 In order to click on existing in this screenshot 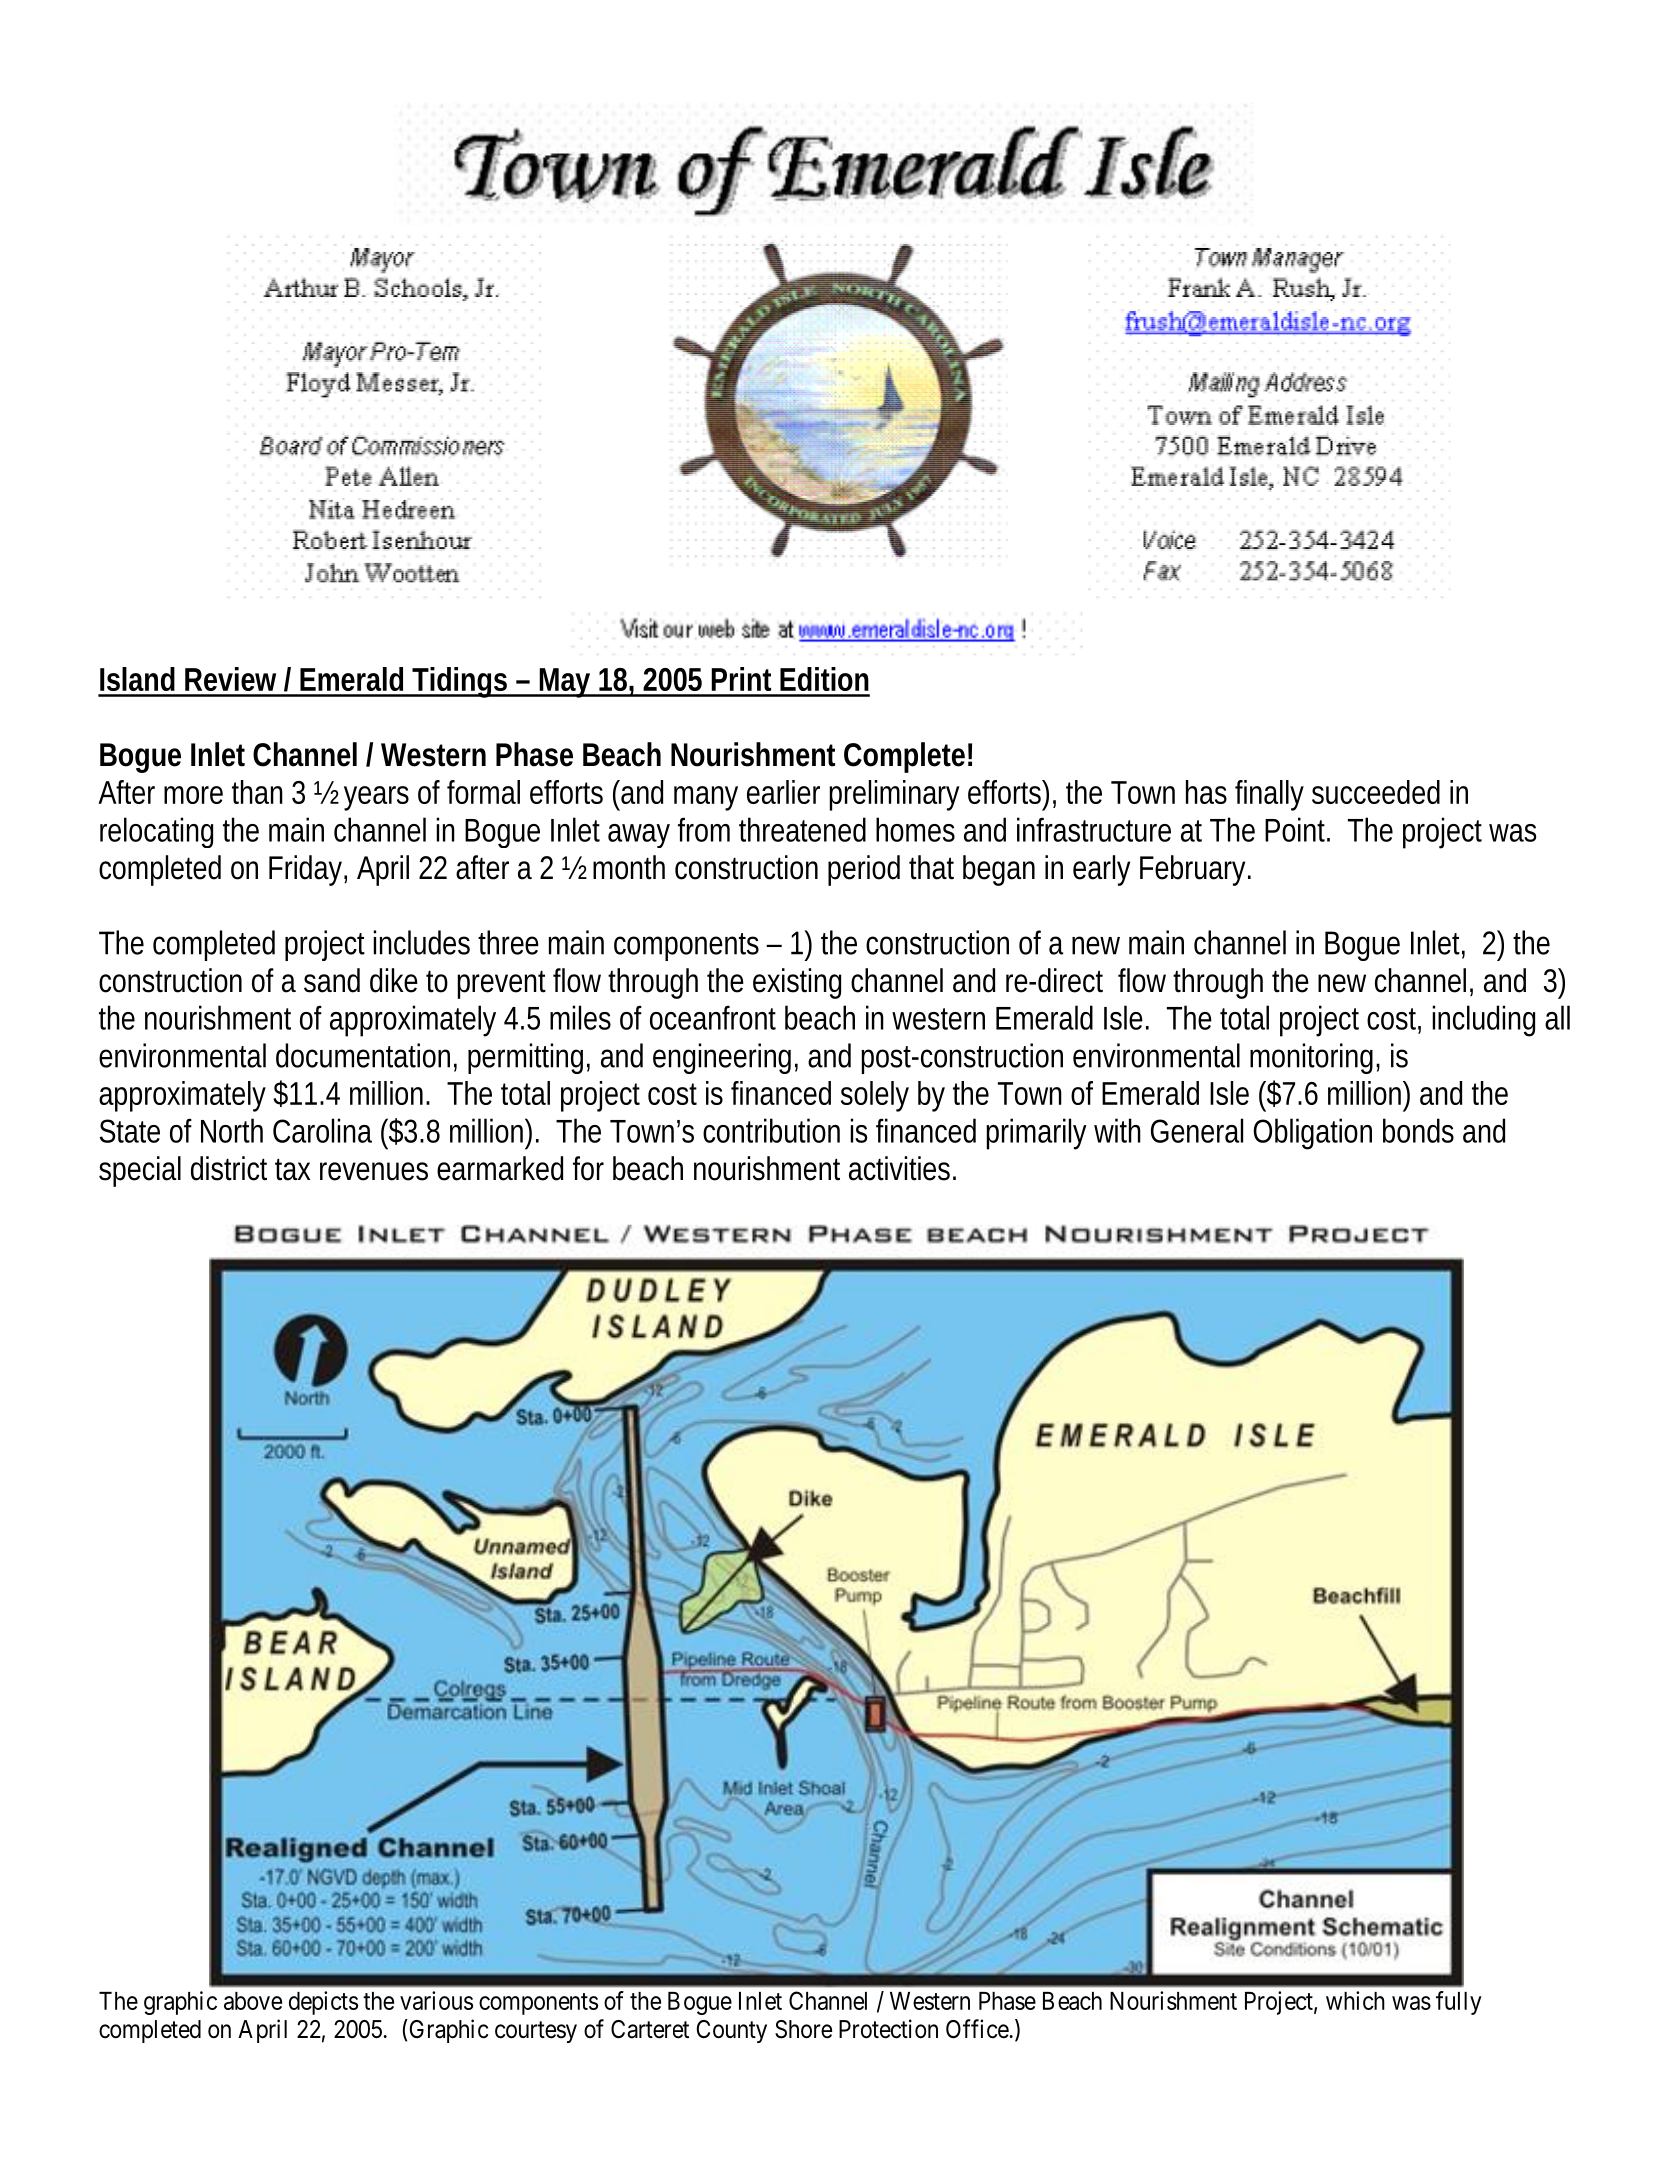, I will do `click(797, 983)`.
